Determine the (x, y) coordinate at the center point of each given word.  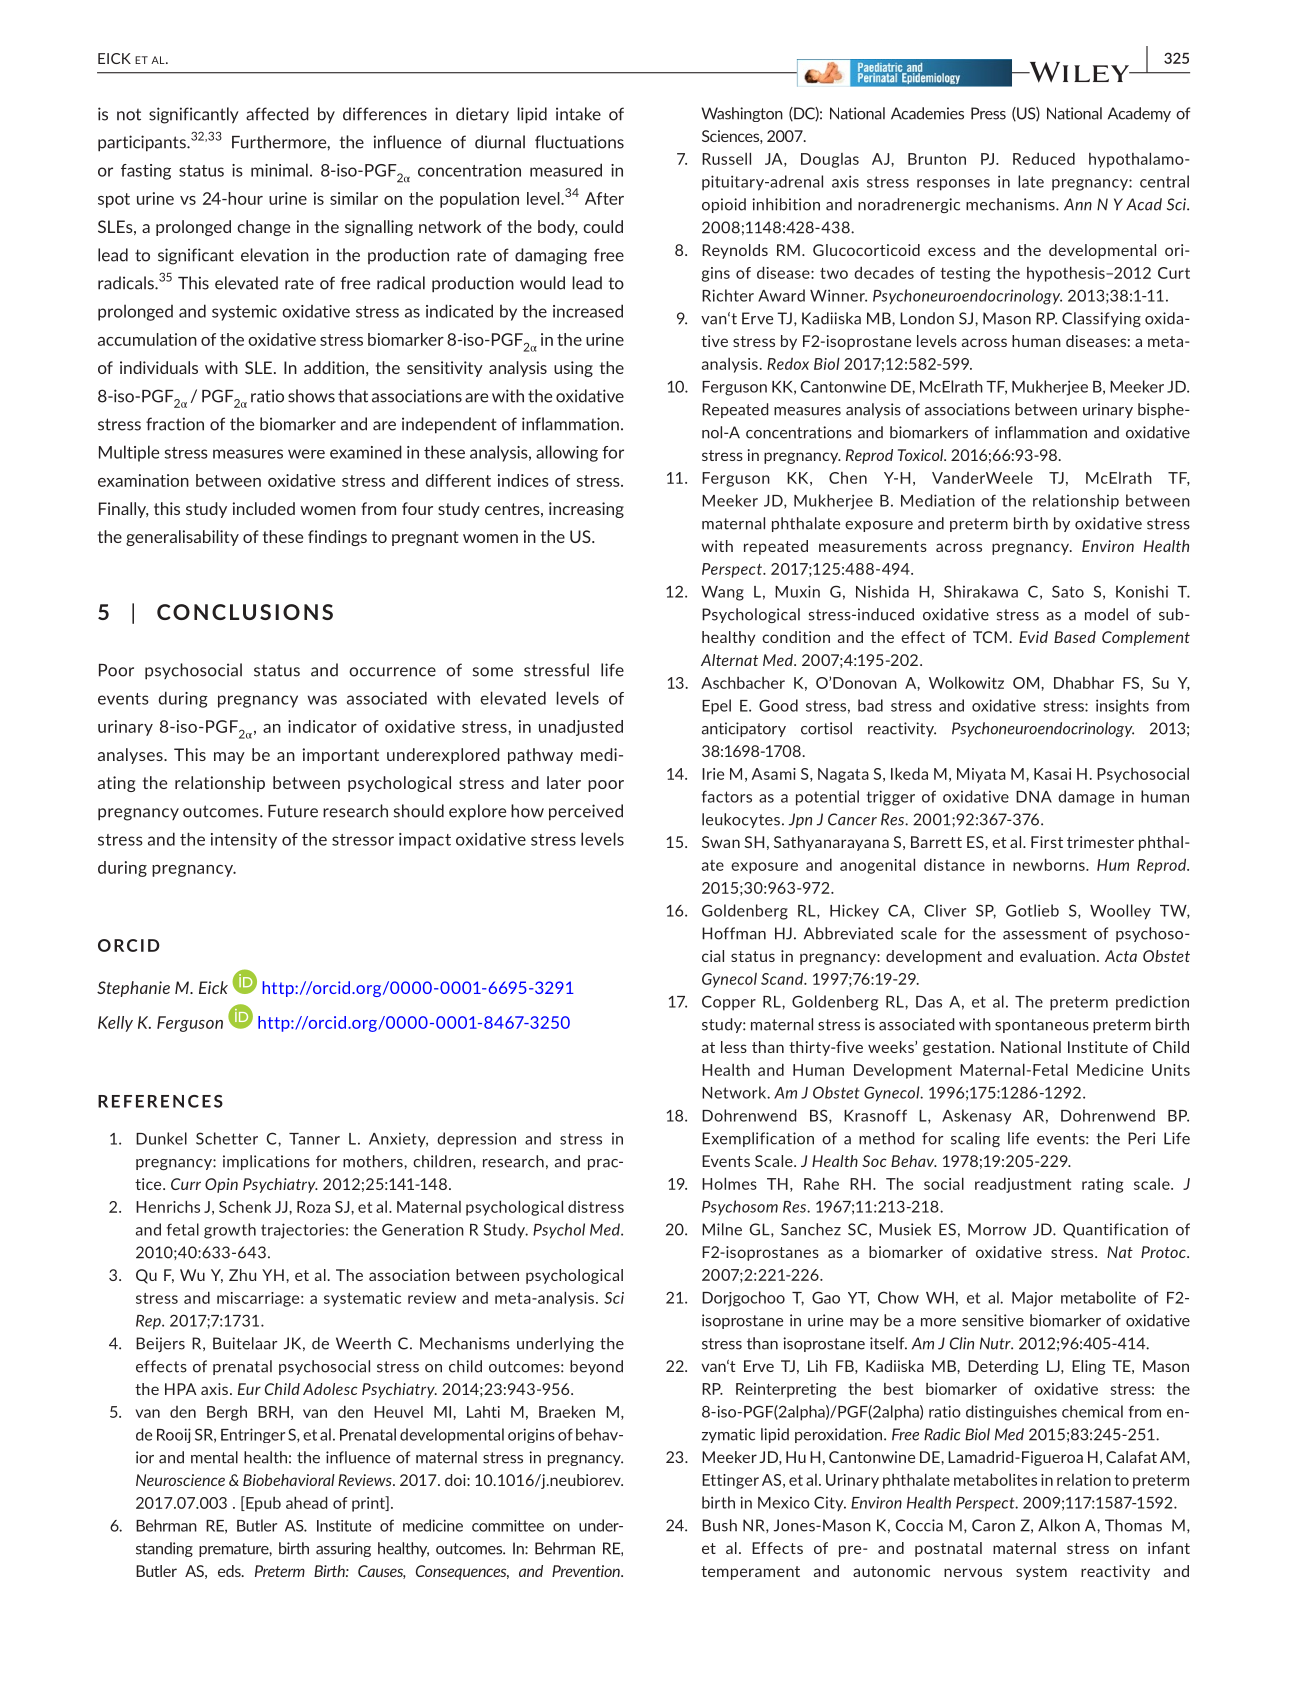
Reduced (1044, 158)
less (734, 1047)
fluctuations (579, 142)
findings (337, 538)
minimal (279, 170)
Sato (1068, 591)
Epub (262, 1504)
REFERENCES (160, 1101)
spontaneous (1042, 1026)
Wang (722, 593)
